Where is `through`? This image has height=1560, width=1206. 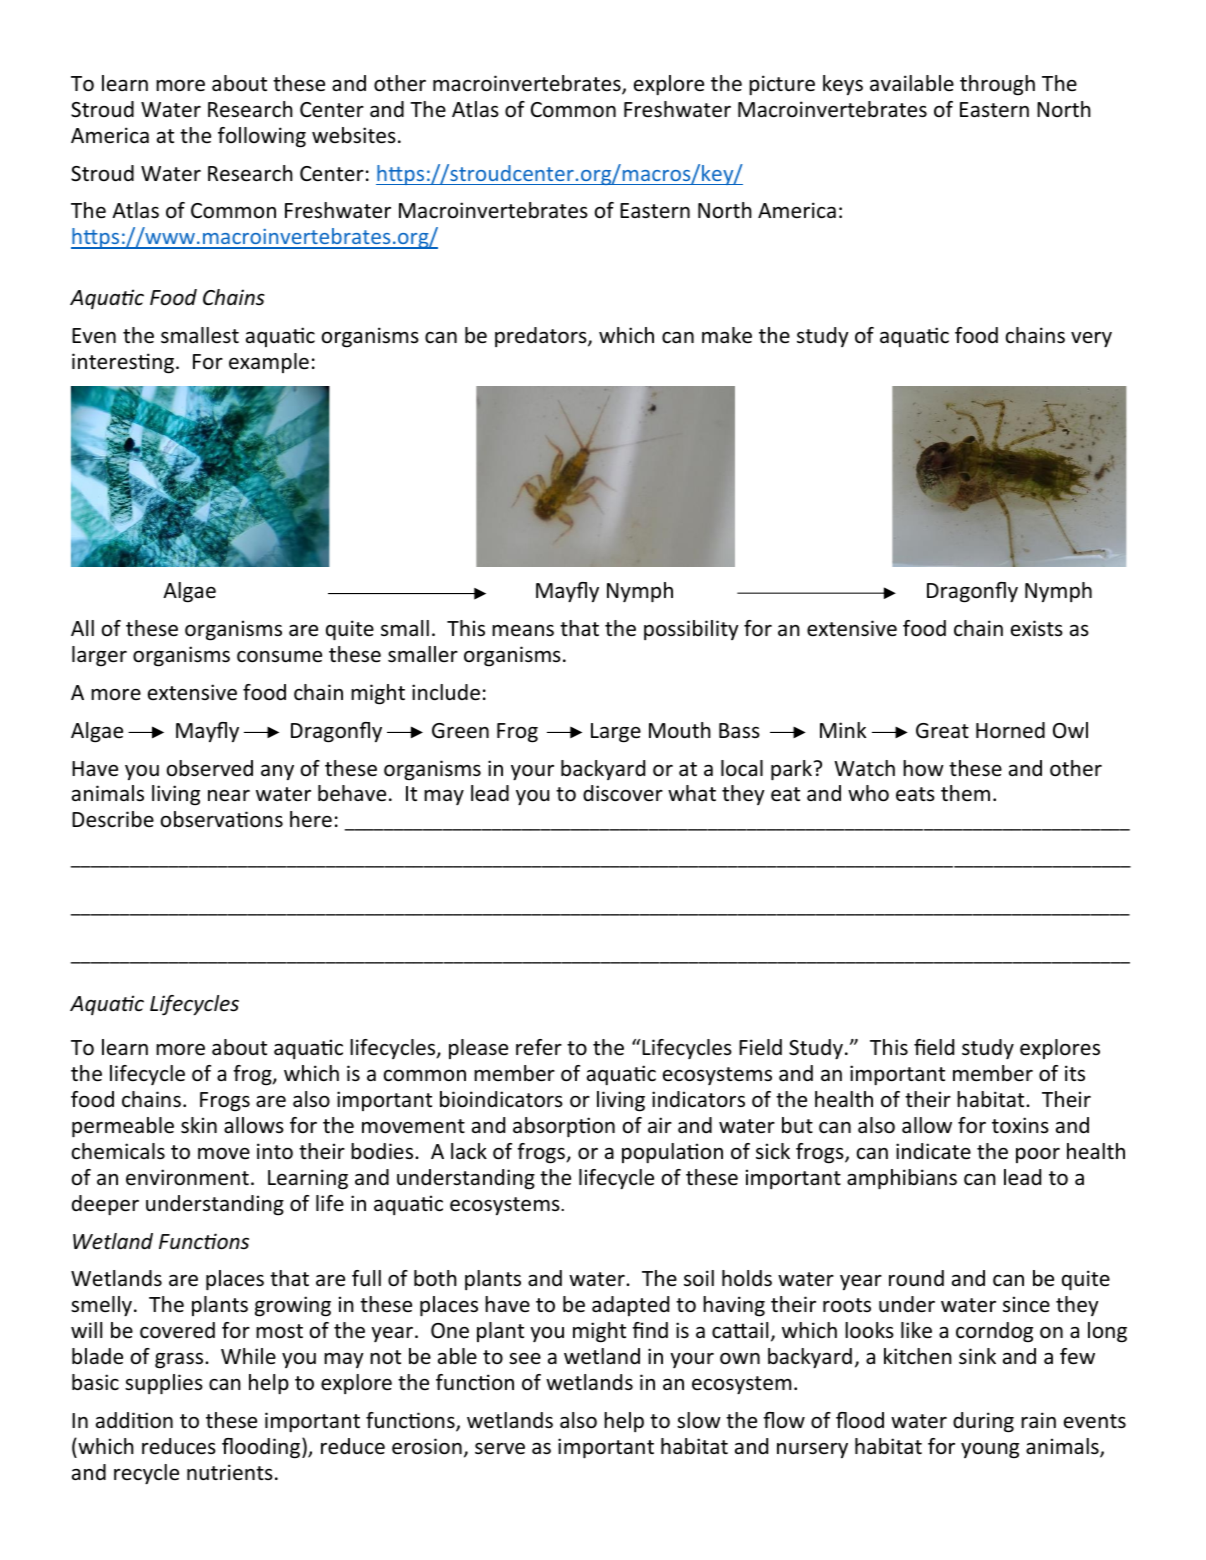 through is located at coordinates (997, 85).
